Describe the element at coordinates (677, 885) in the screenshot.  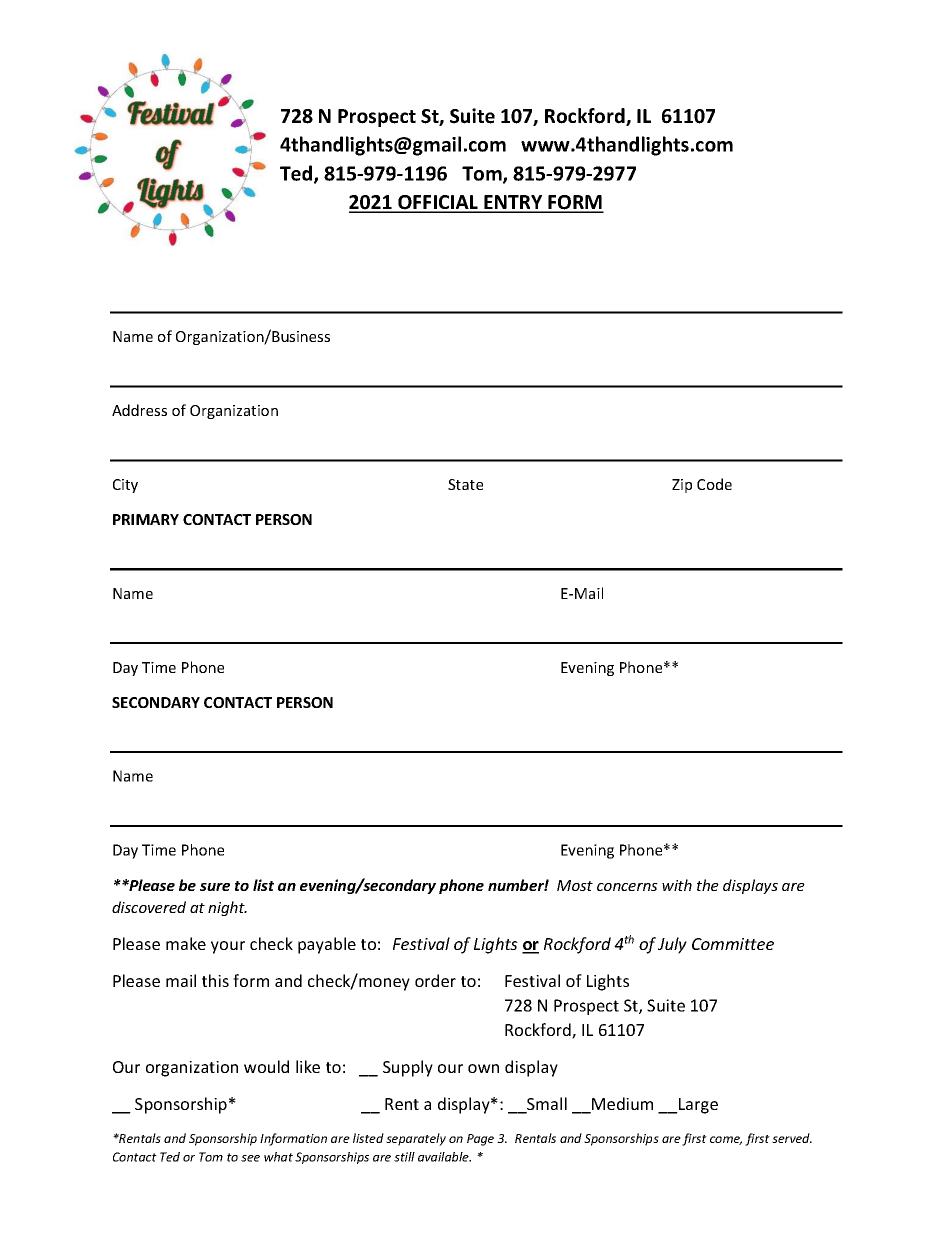
I see `with` at that location.
